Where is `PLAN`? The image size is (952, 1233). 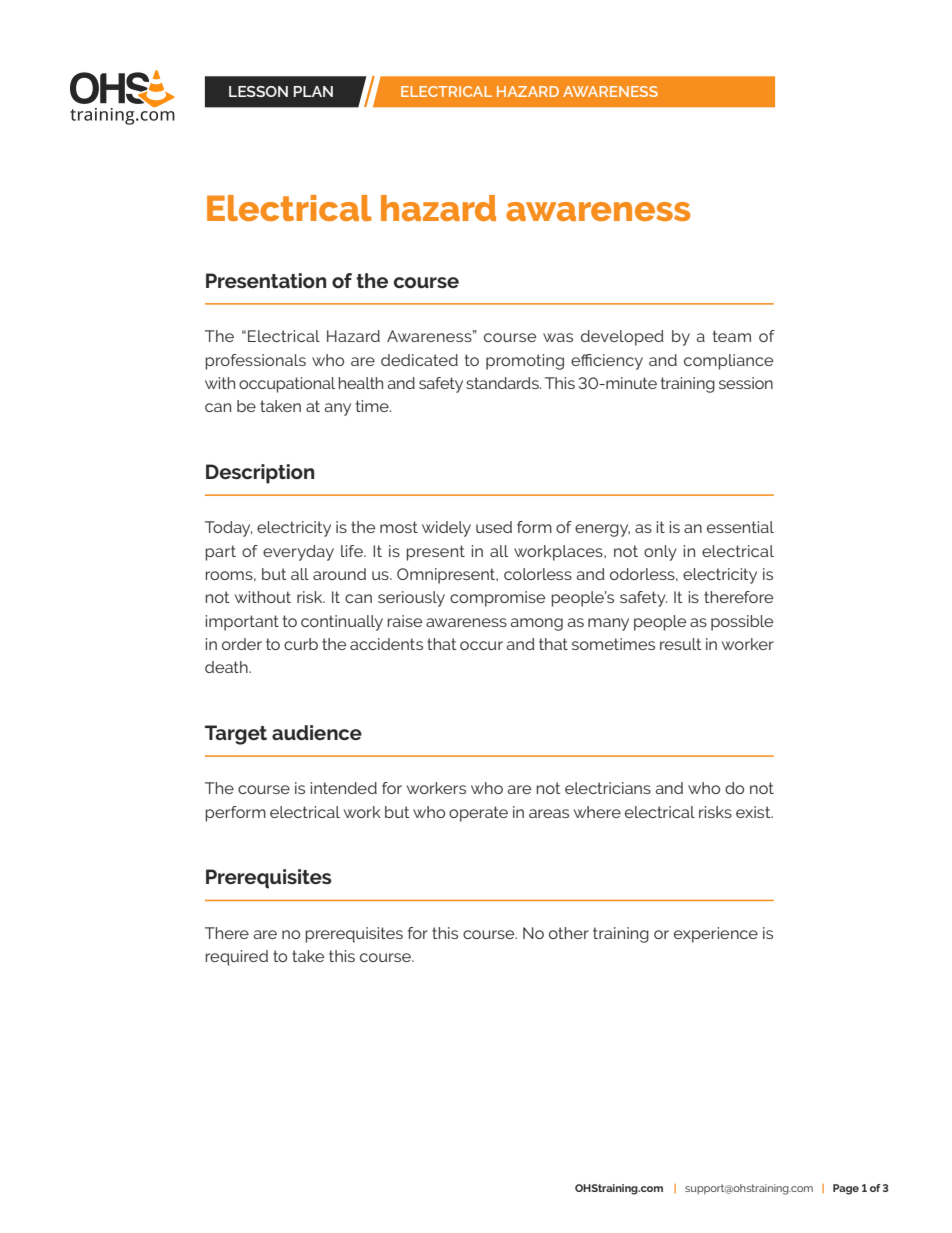 PLAN is located at coordinates (313, 91).
